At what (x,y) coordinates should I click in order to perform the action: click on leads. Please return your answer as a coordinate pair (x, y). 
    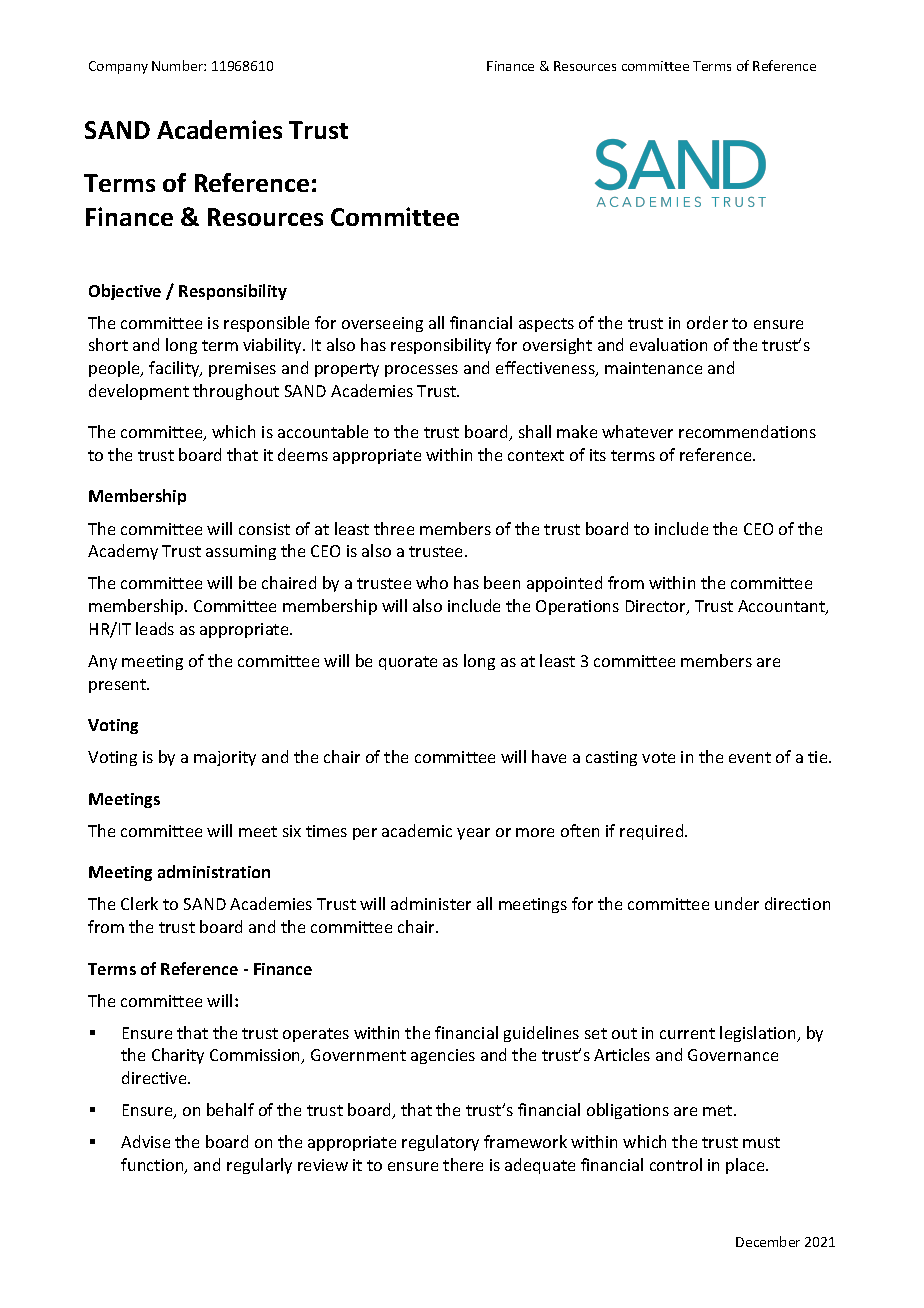
    Looking at the image, I should click on (155, 628).
